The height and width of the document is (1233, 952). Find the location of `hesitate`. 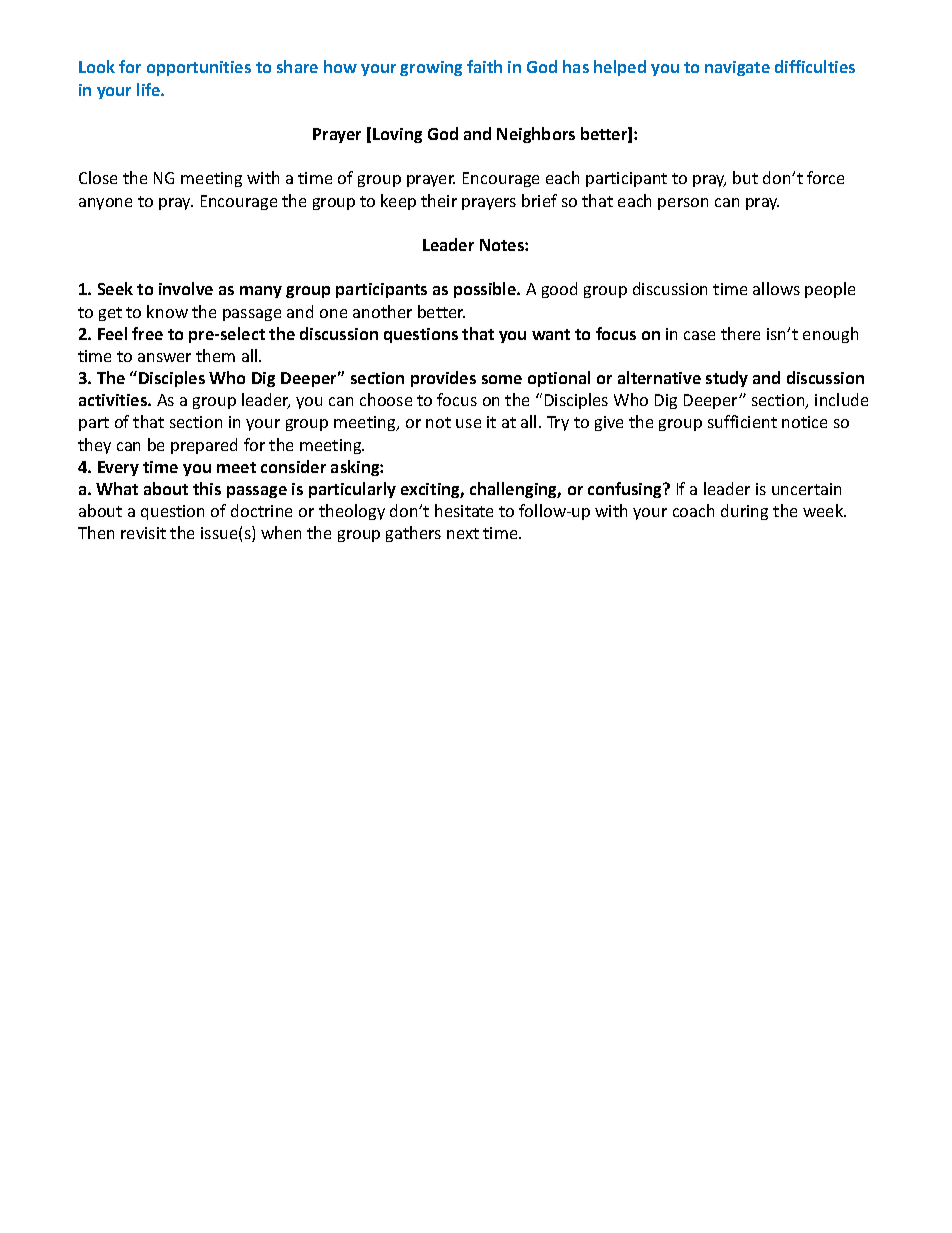

hesitate is located at coordinates (464, 510).
